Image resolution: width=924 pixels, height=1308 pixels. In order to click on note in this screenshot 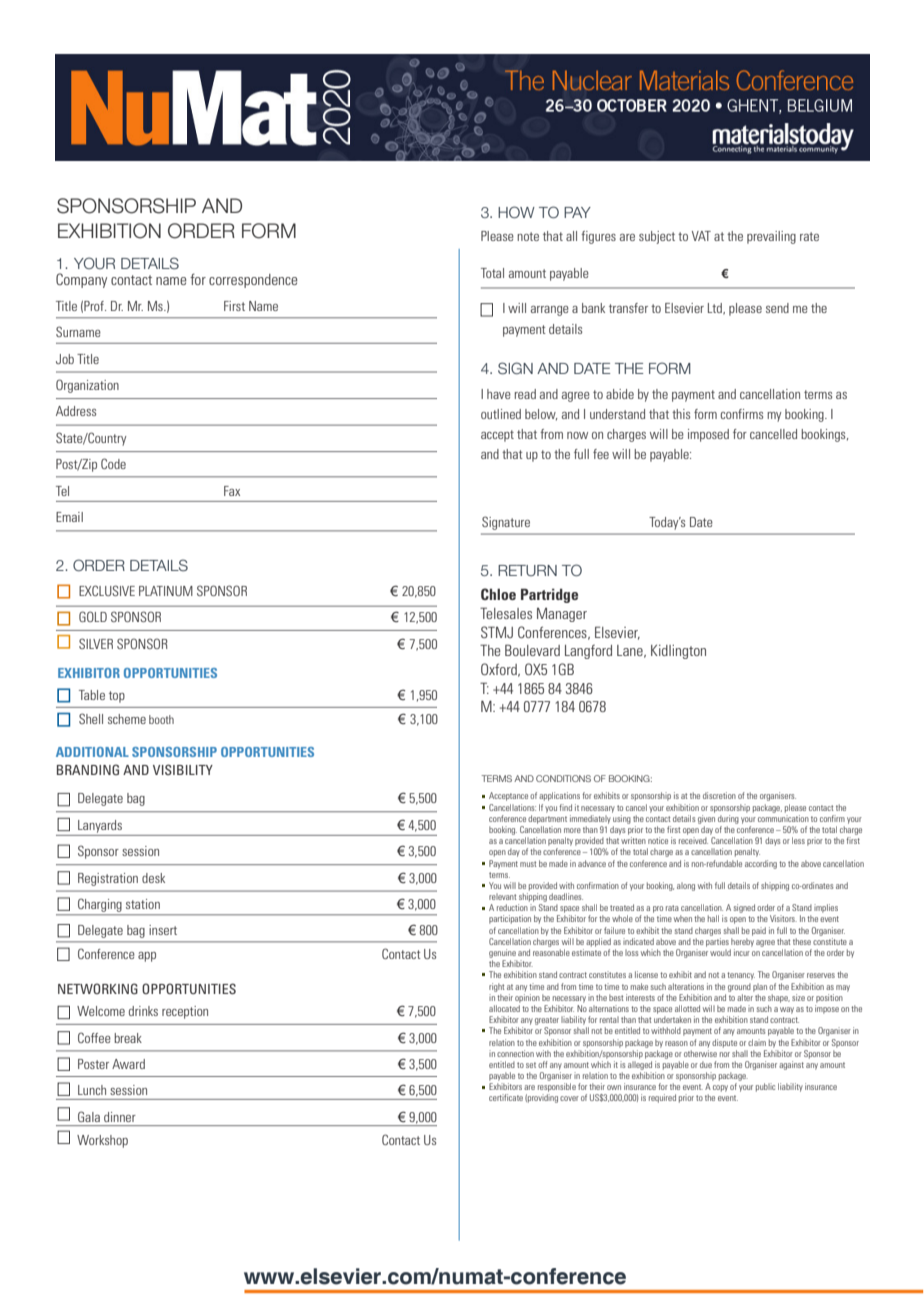, I will do `click(528, 236)`.
